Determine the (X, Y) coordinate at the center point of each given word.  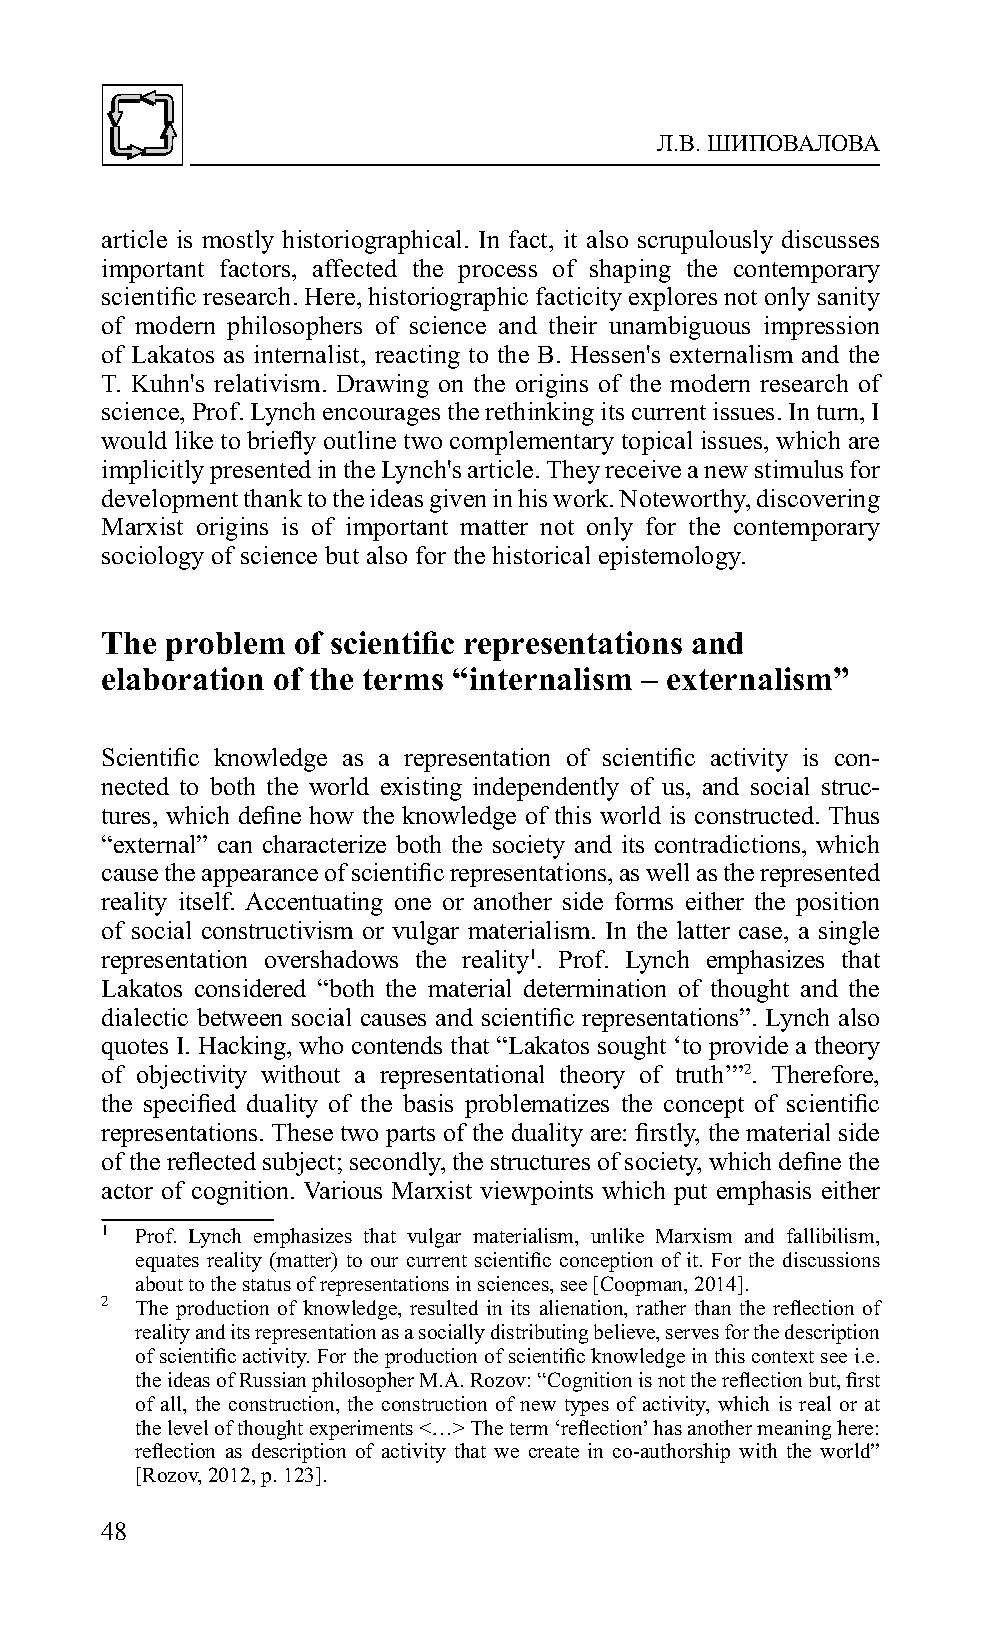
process (497, 274)
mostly (238, 242)
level (188, 1427)
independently (546, 789)
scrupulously (705, 242)
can (235, 847)
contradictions (729, 844)
